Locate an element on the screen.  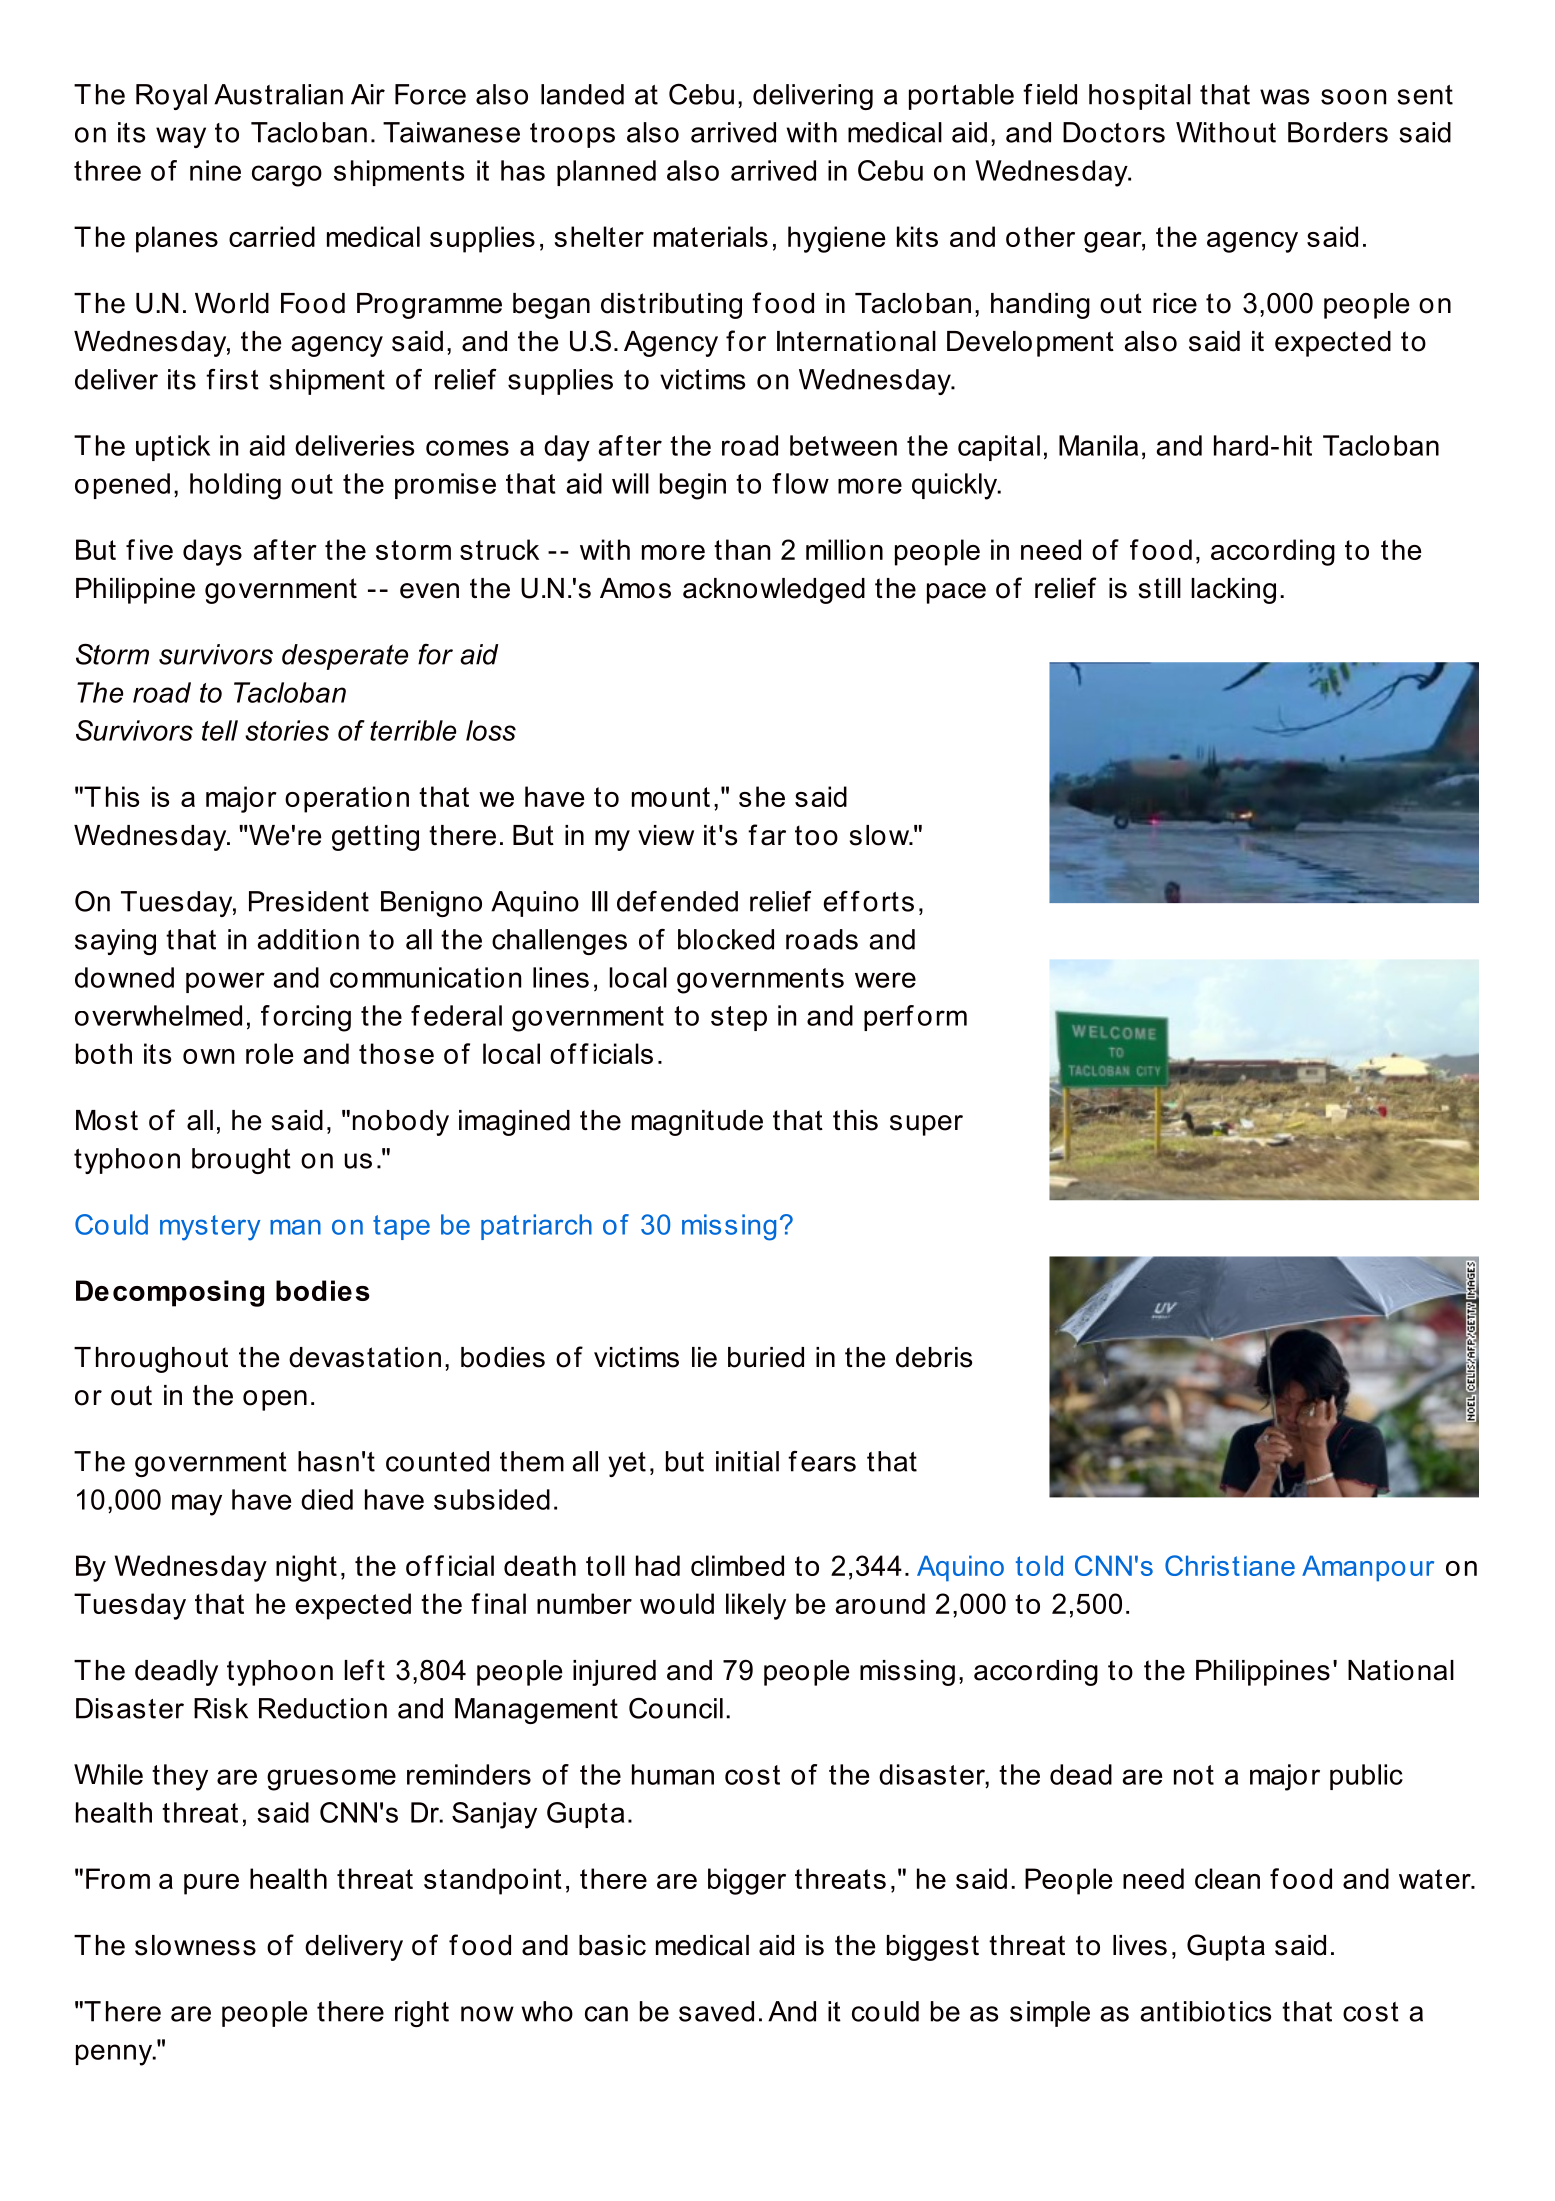
cargo is located at coordinates (287, 176).
